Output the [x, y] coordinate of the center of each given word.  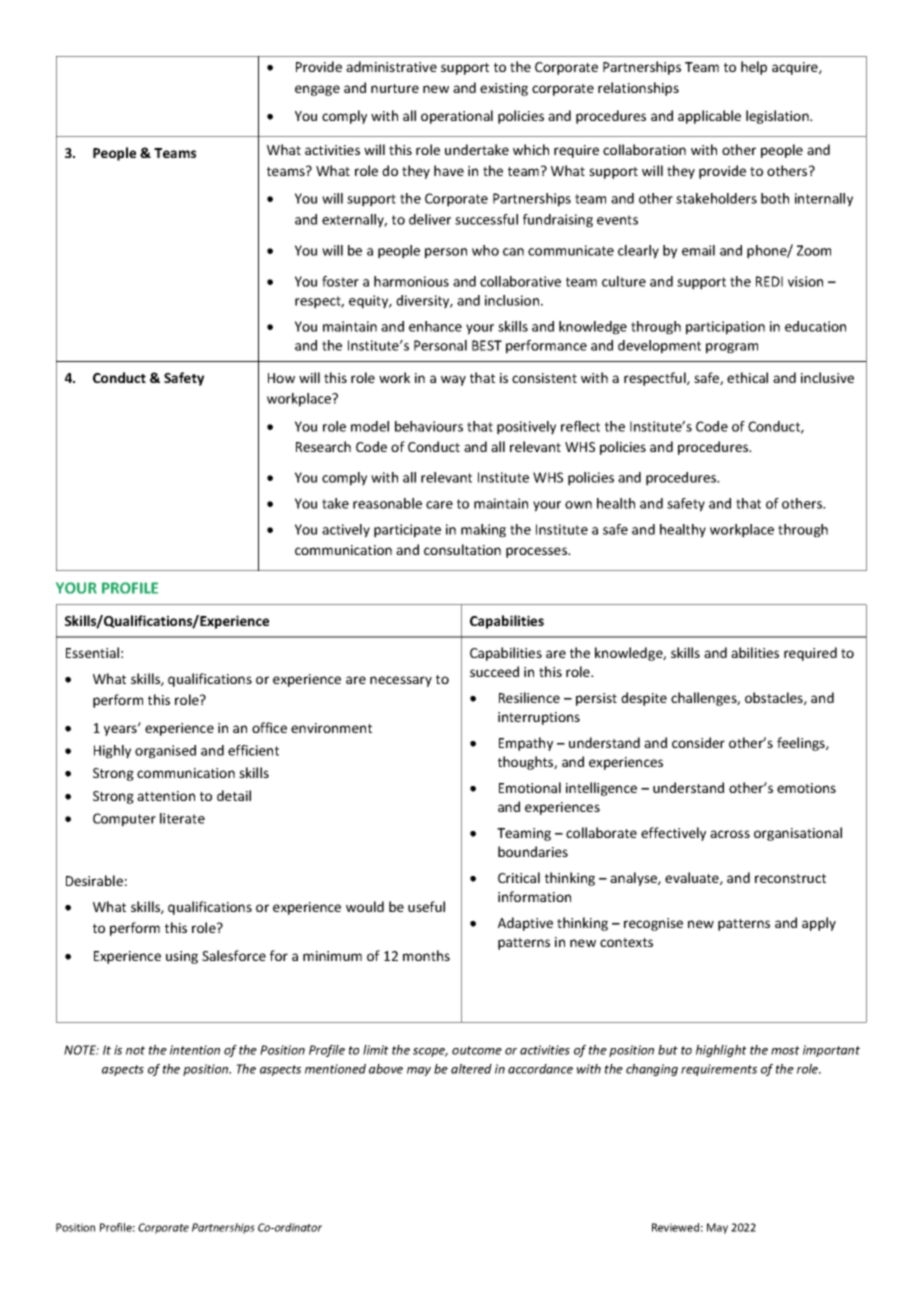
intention [195, 1050]
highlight [721, 1051]
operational [457, 117]
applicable [709, 117]
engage [317, 90]
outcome [477, 1050]
